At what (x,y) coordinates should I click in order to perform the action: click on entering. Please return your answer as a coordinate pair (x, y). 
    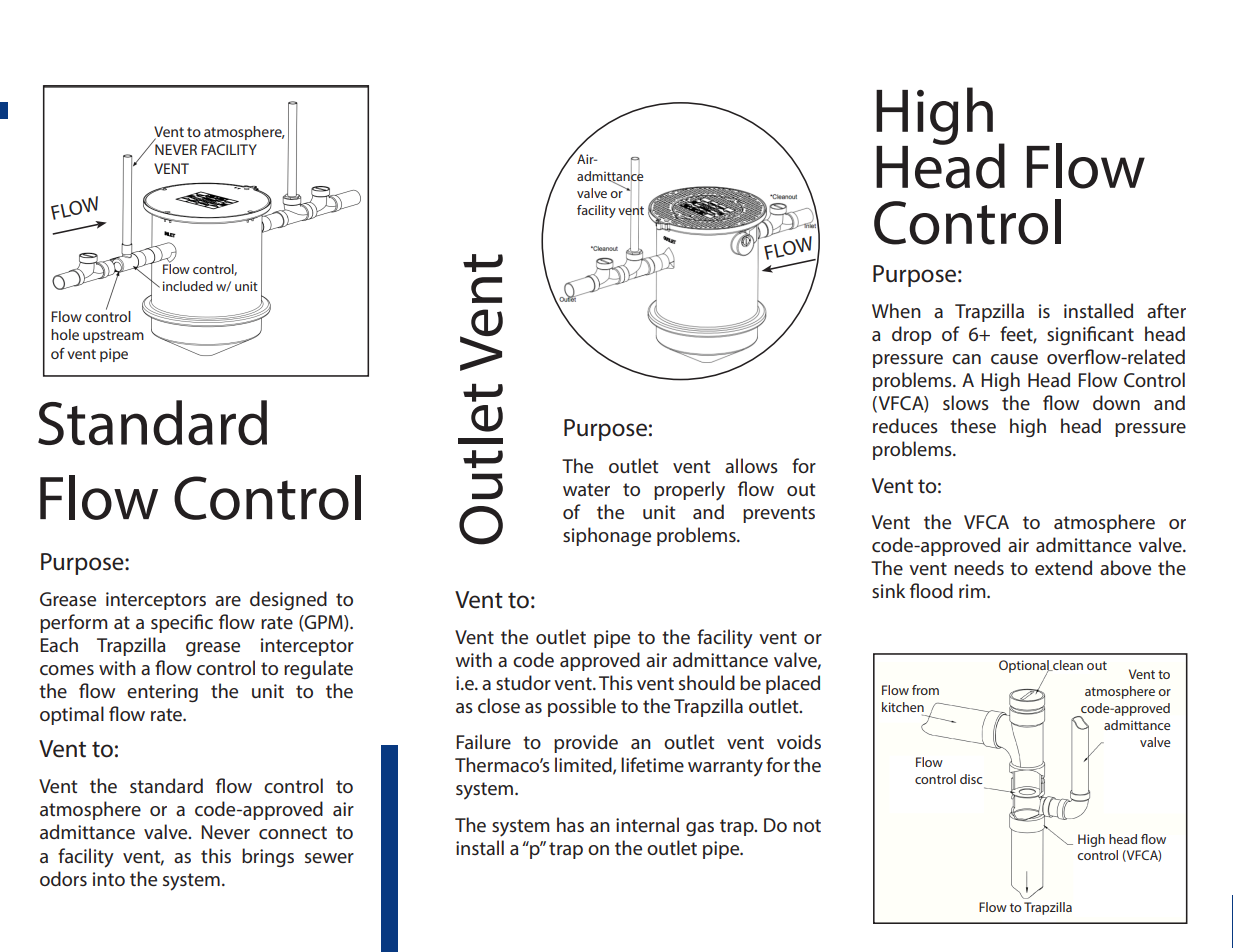
    Looking at the image, I should click on (162, 693).
